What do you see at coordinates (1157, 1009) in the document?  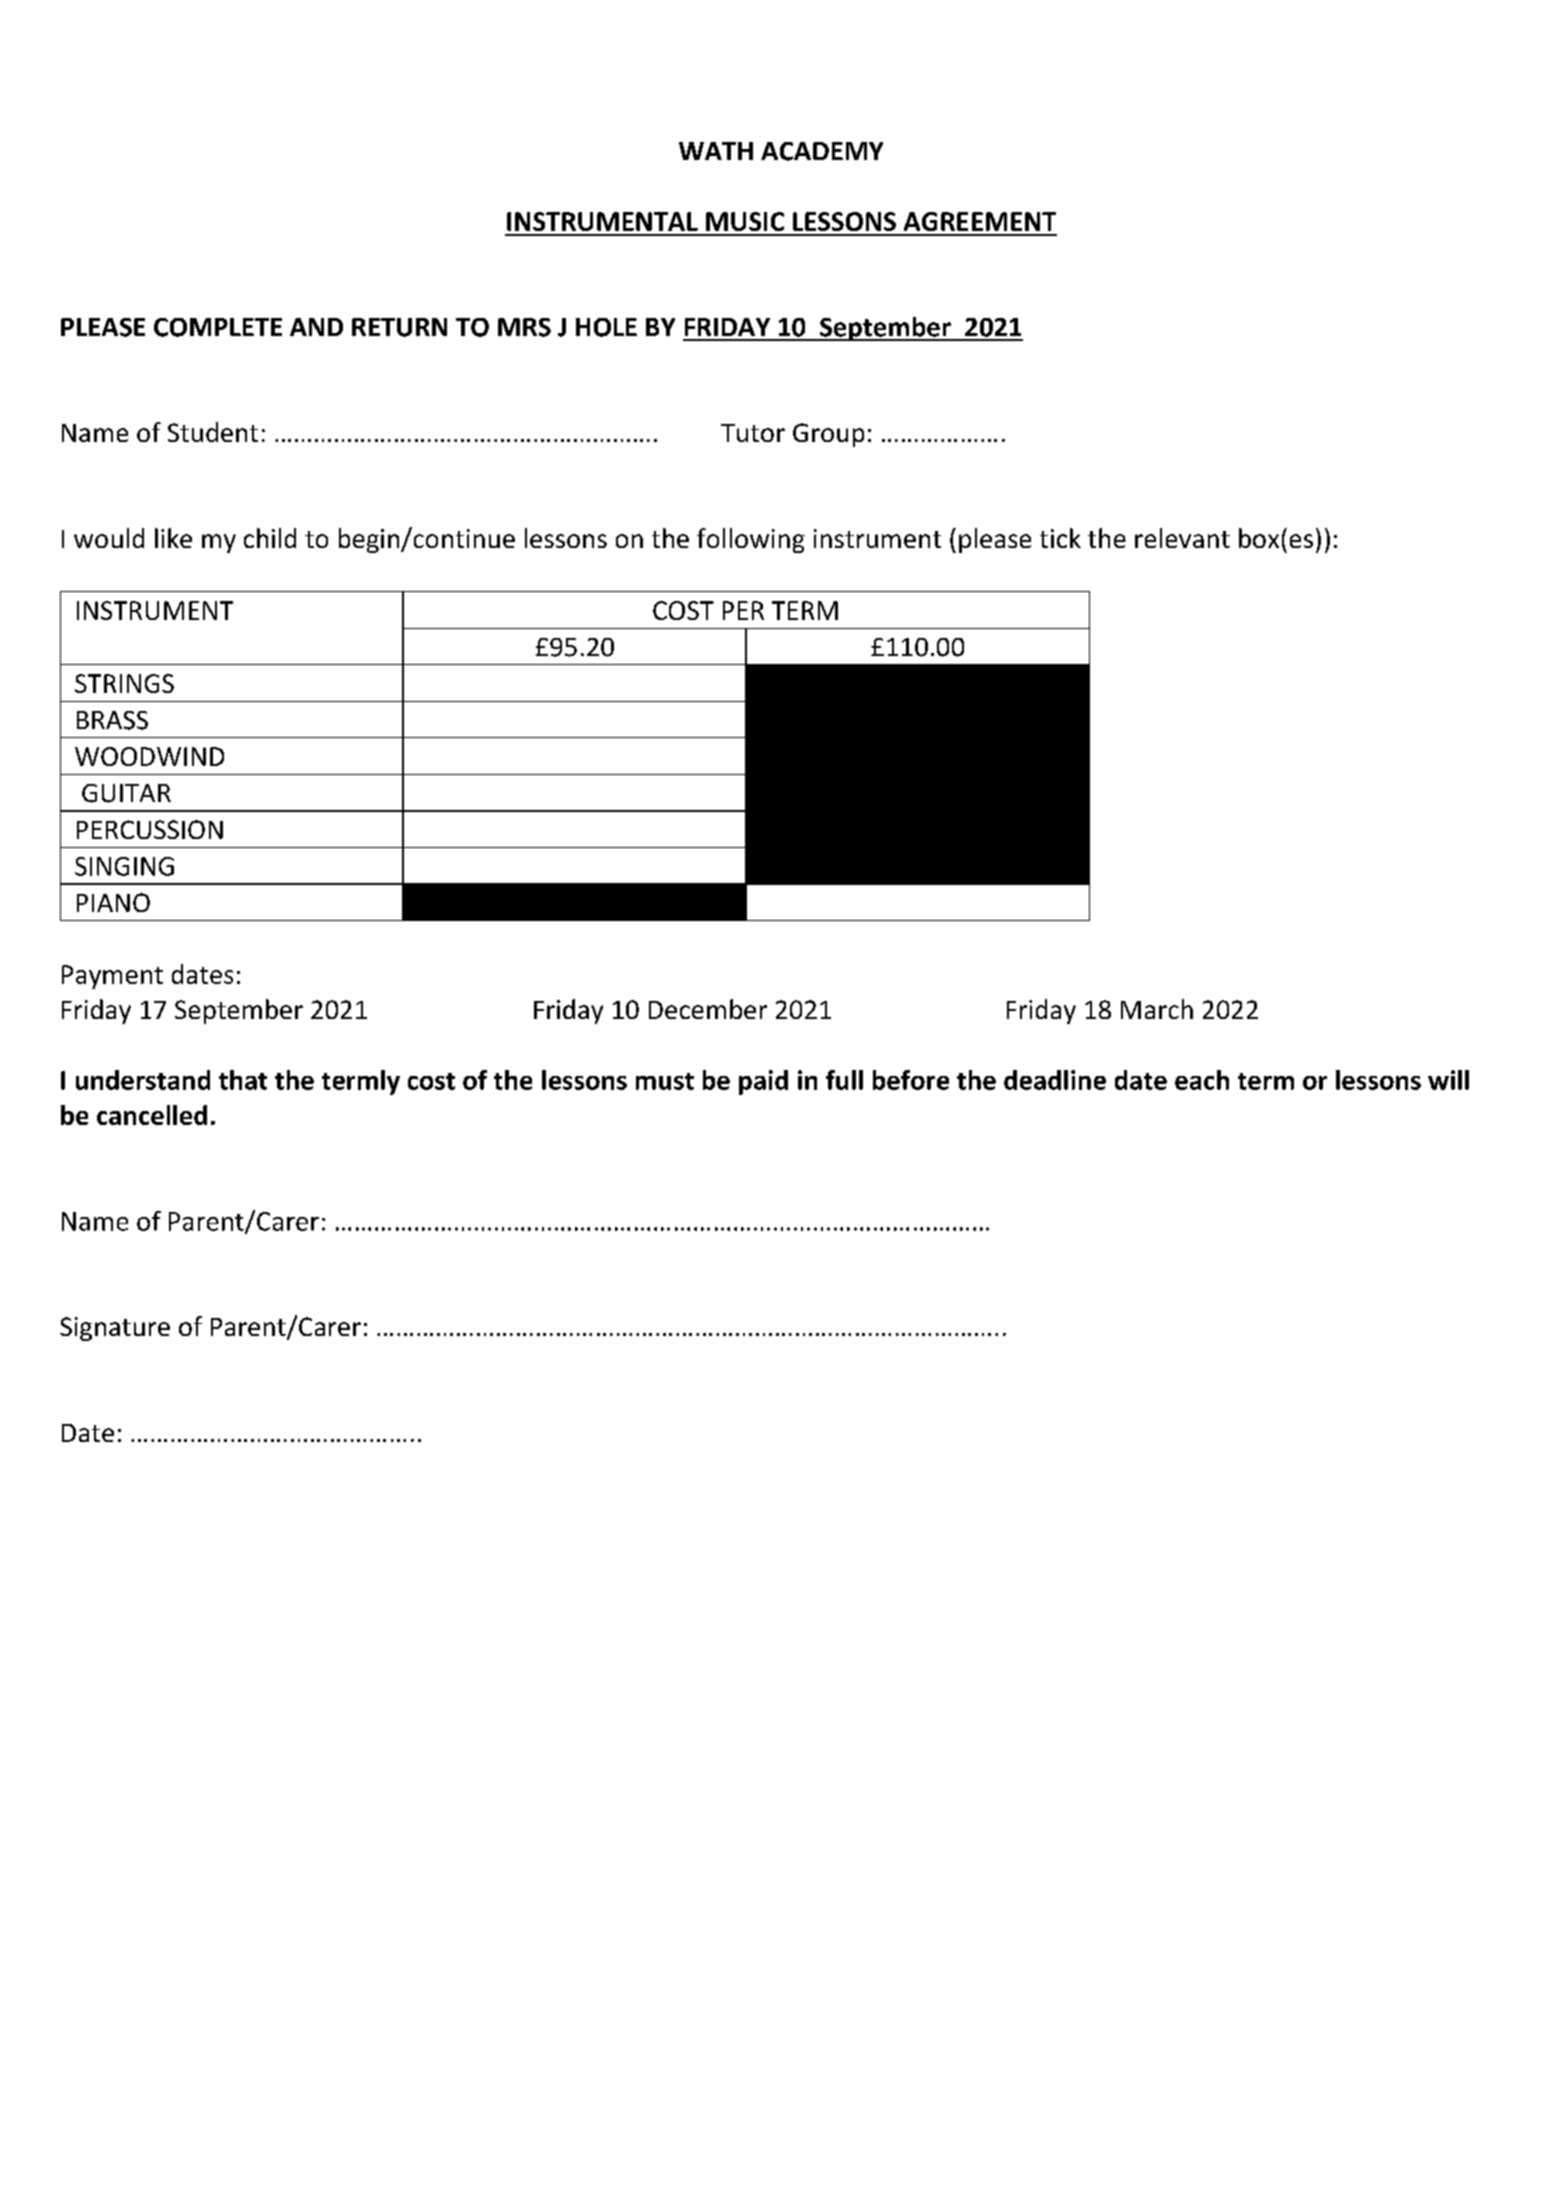 I see `March` at bounding box center [1157, 1009].
